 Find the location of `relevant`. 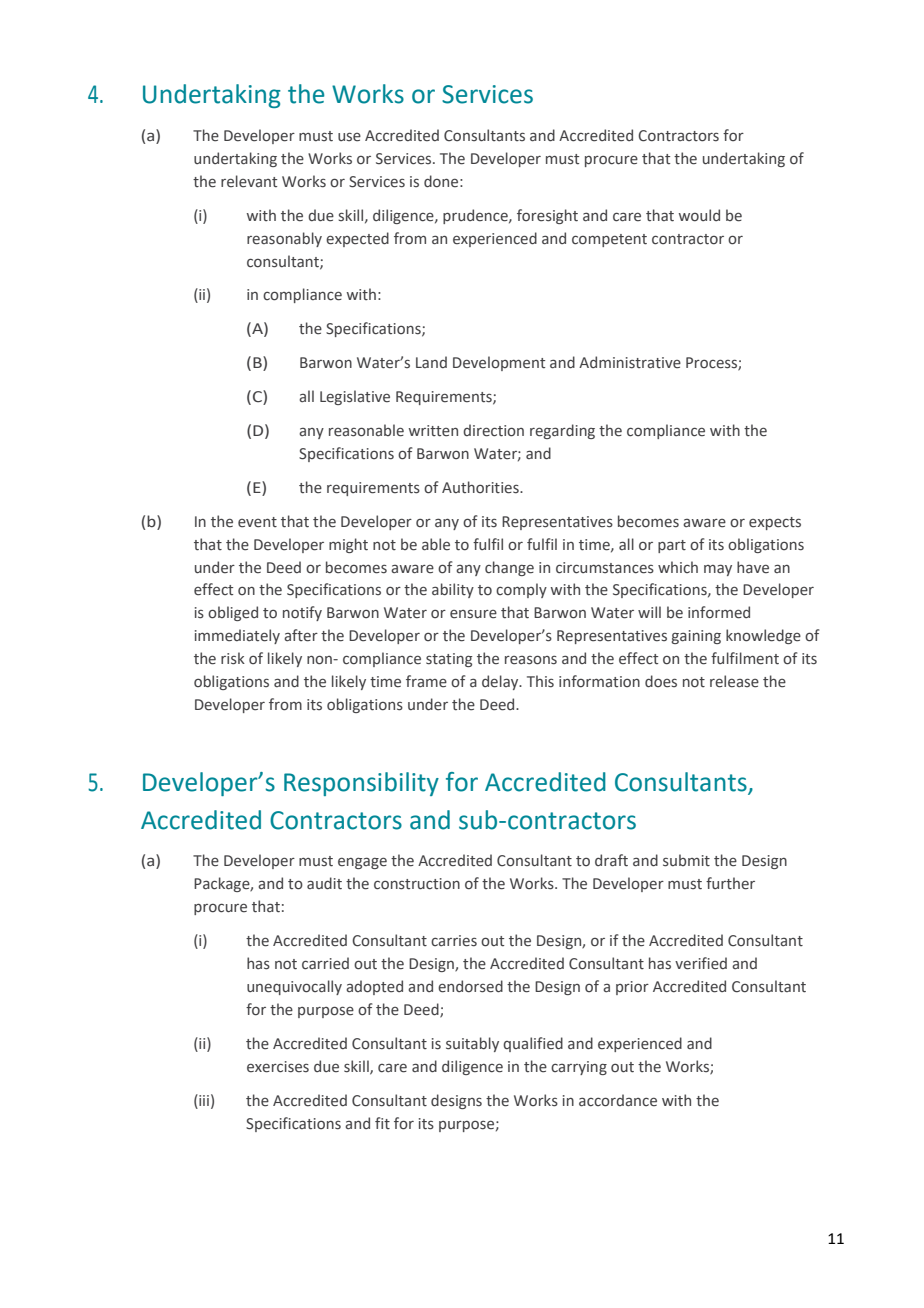

relevant is located at coordinates (249, 181).
